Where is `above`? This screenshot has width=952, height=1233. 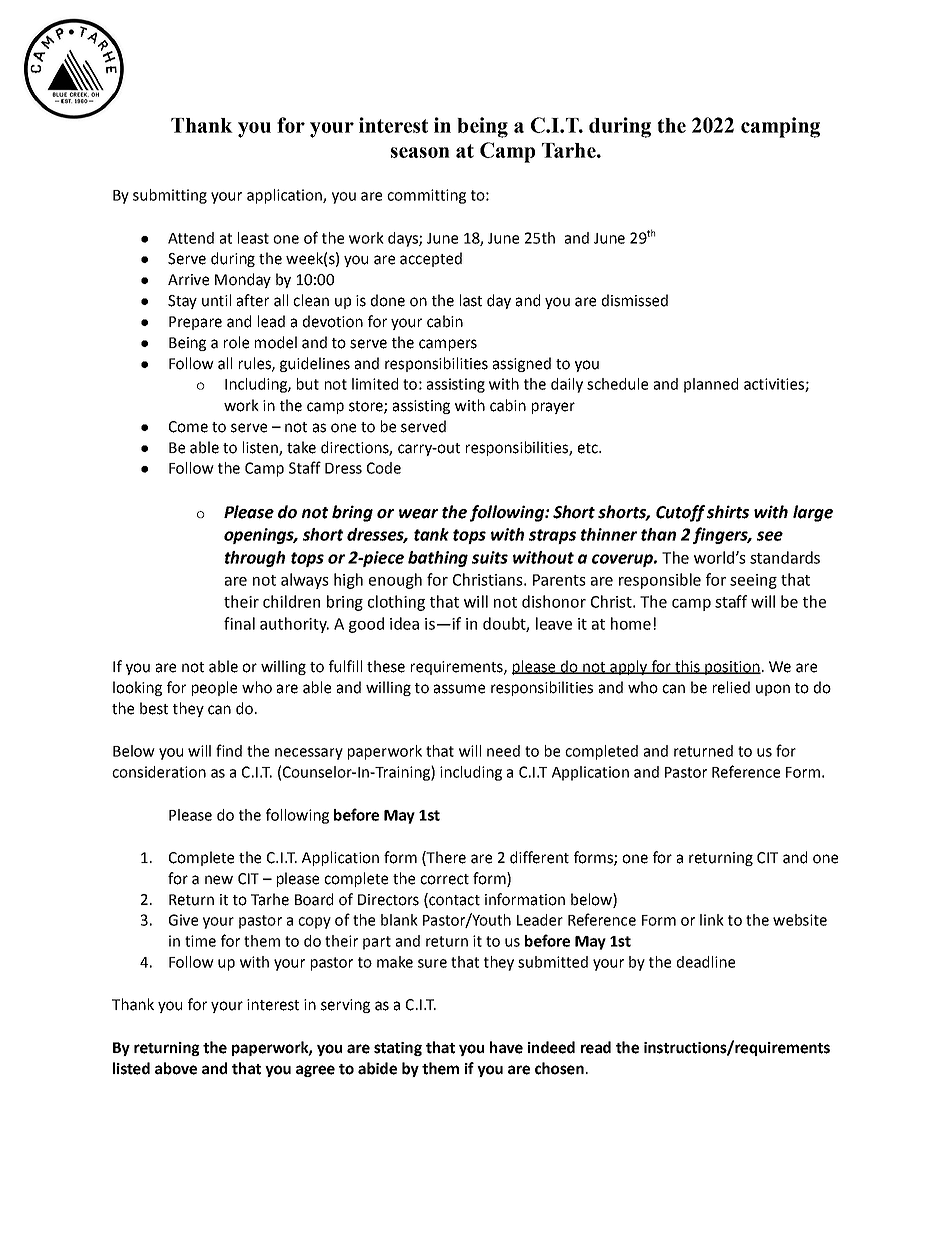 above is located at coordinates (176, 1068).
